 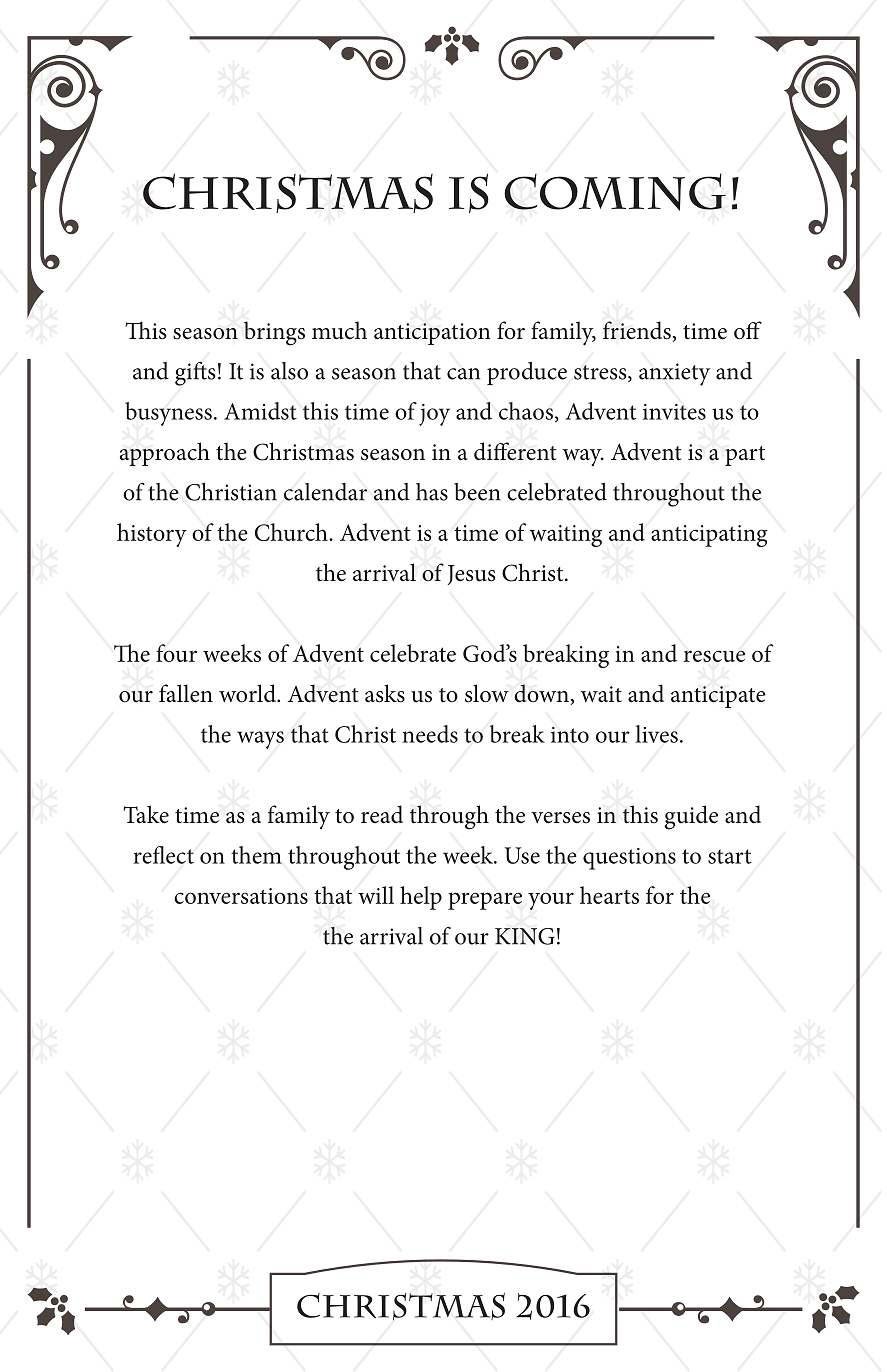 I want to click on brings, so click(x=274, y=333).
